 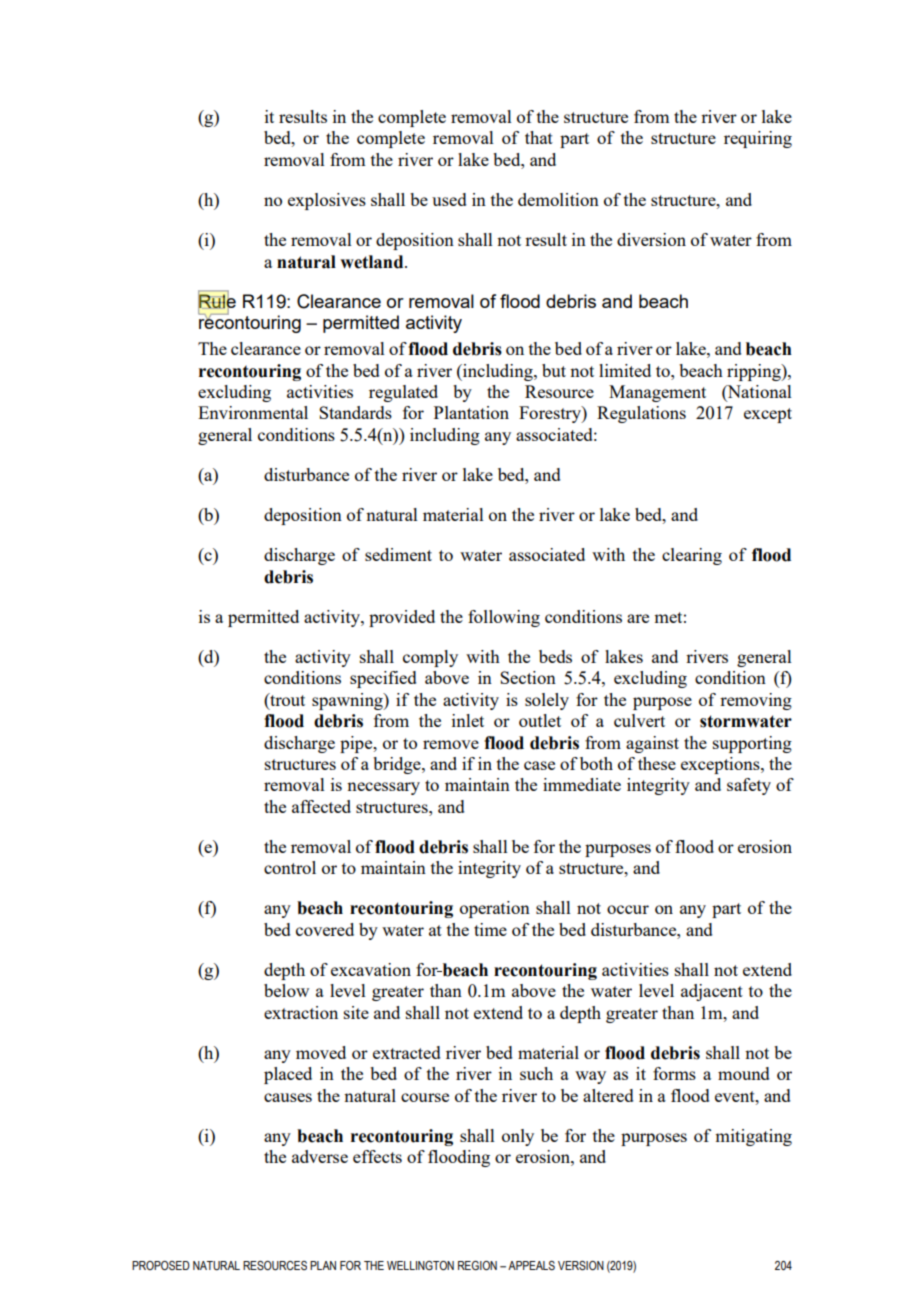 I want to click on mitigating, so click(x=753, y=1137).
